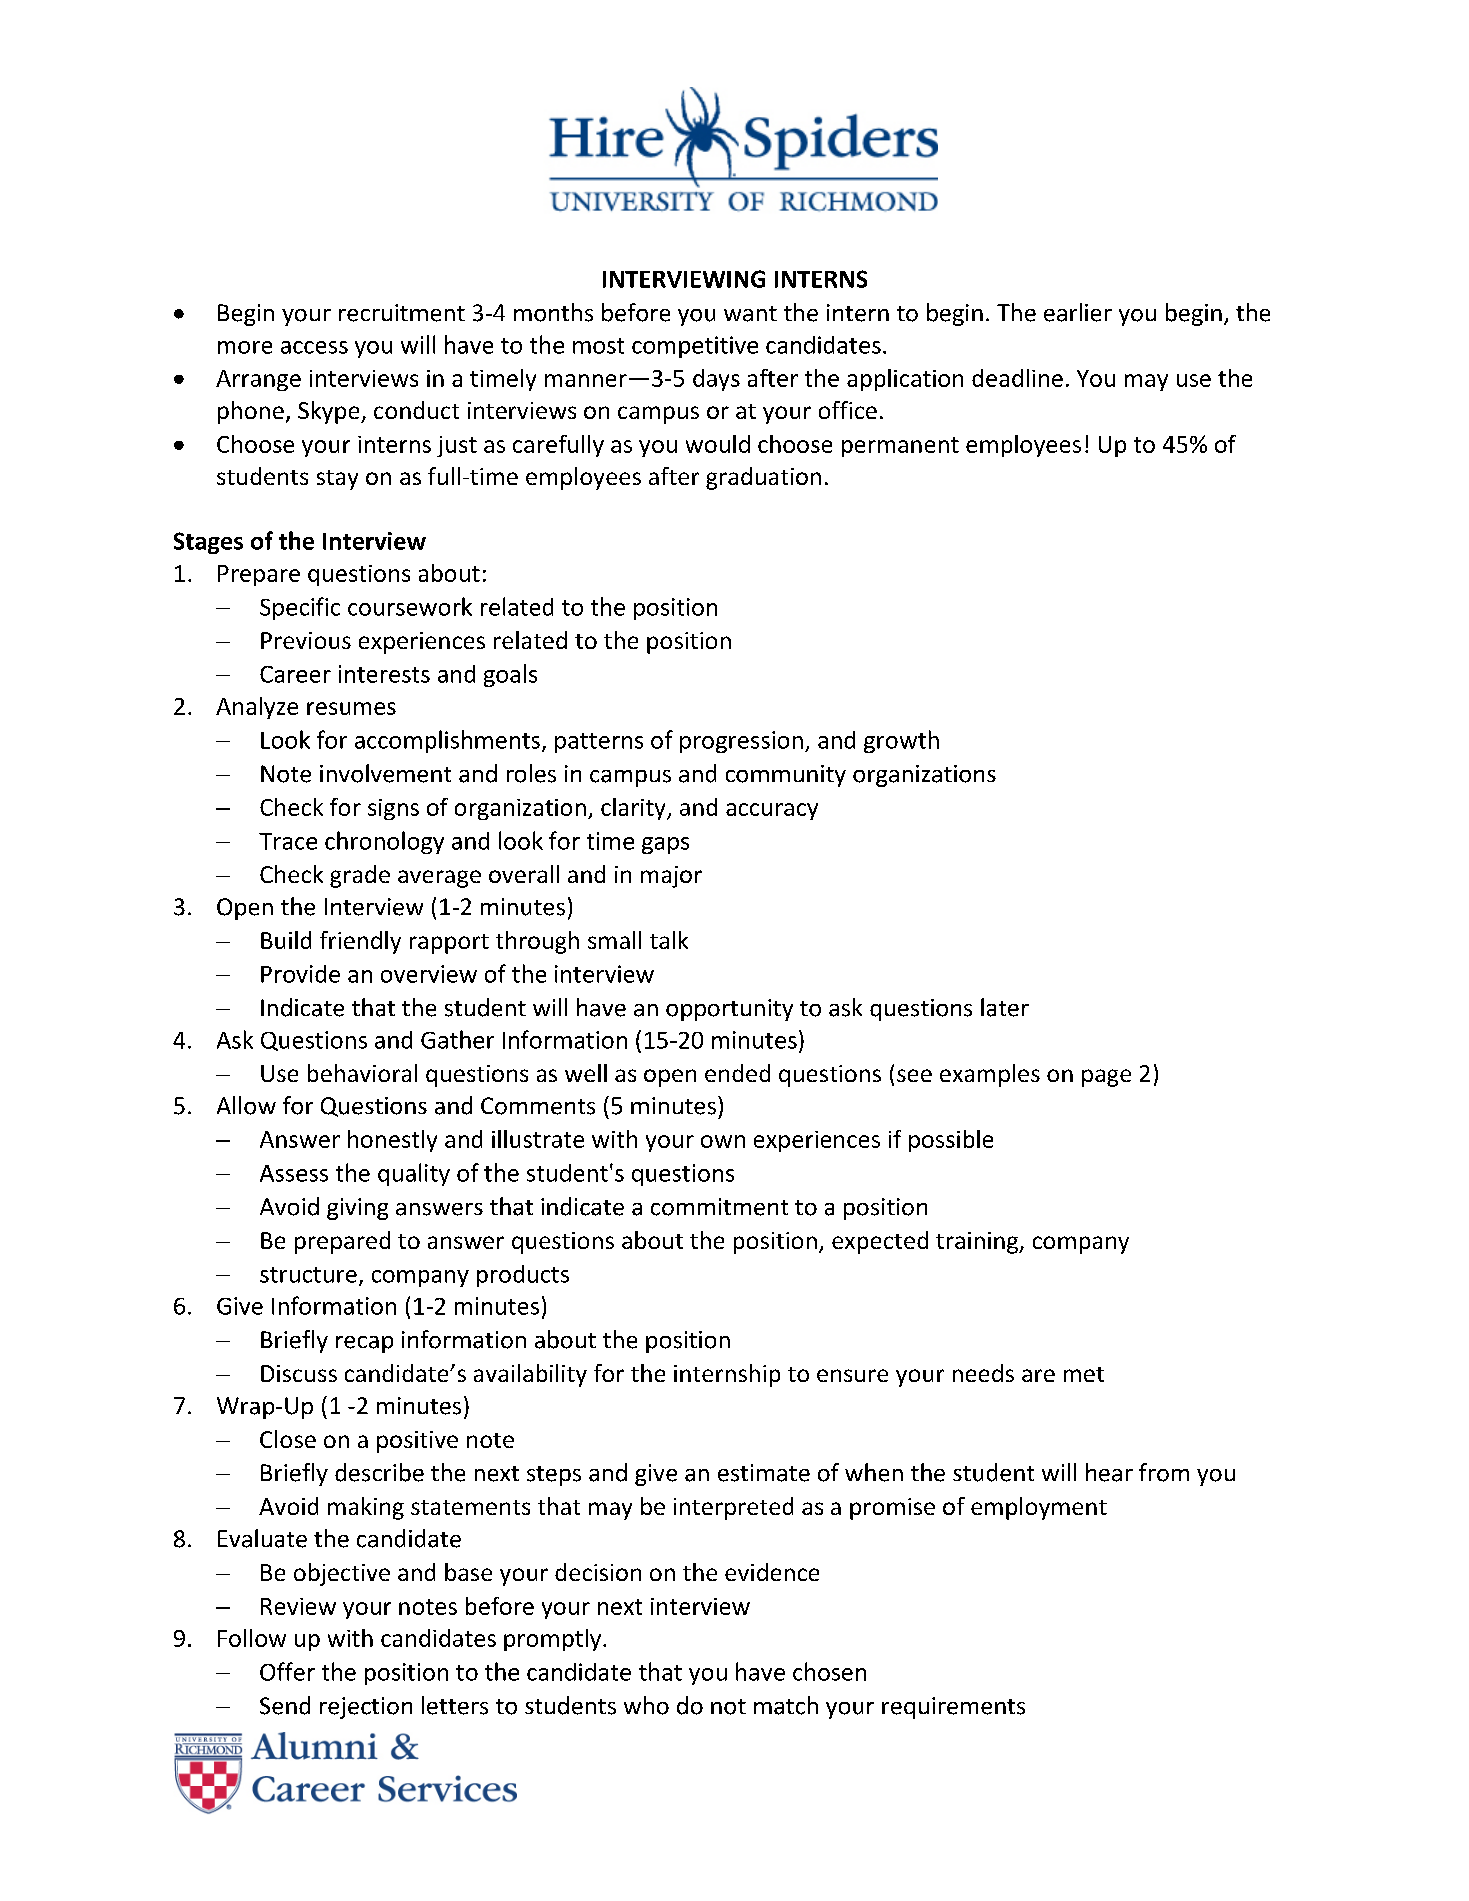 This image has width=1469, height=1901. I want to click on deadline, so click(1017, 378).
